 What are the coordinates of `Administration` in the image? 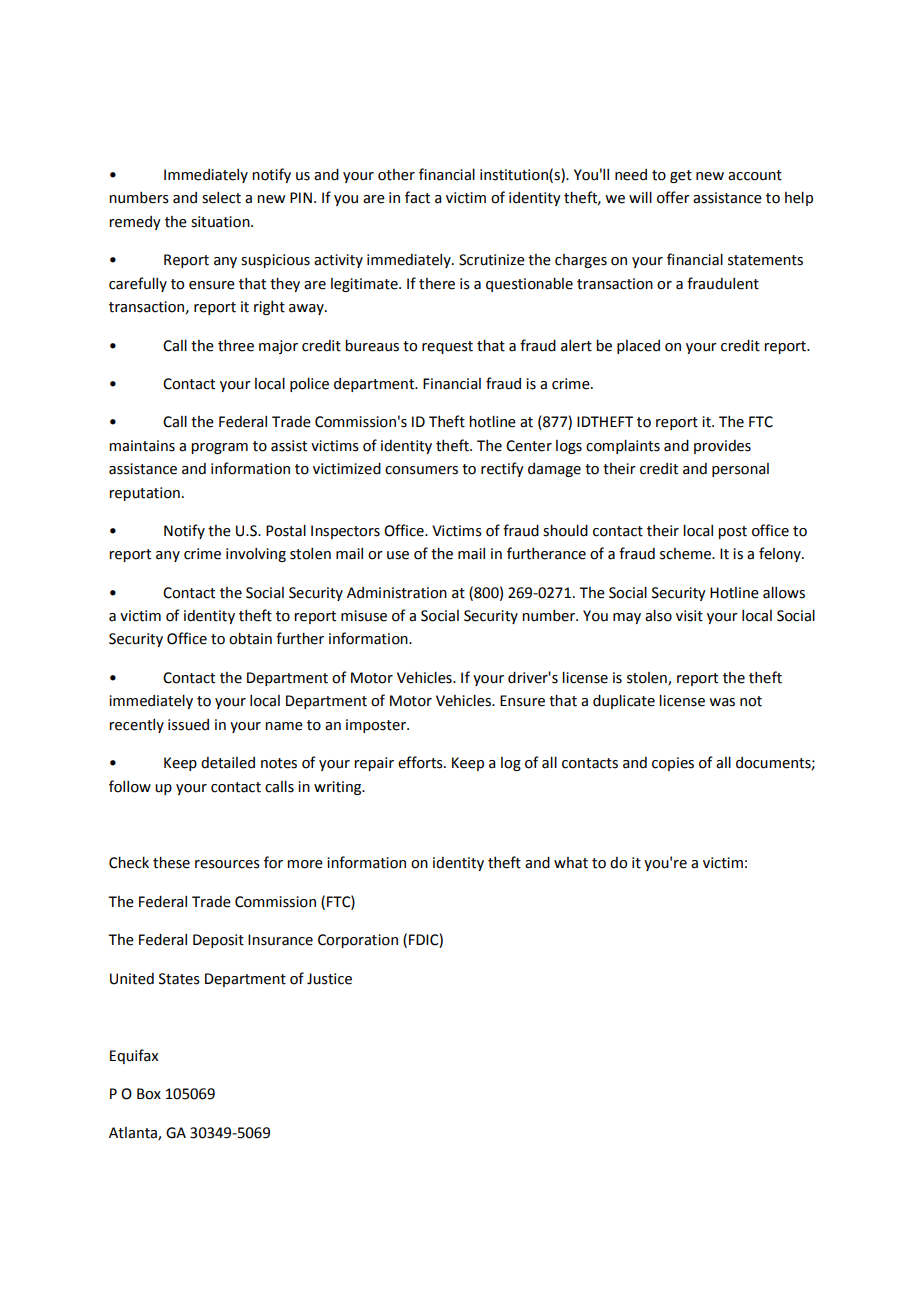 It's located at (397, 593).
